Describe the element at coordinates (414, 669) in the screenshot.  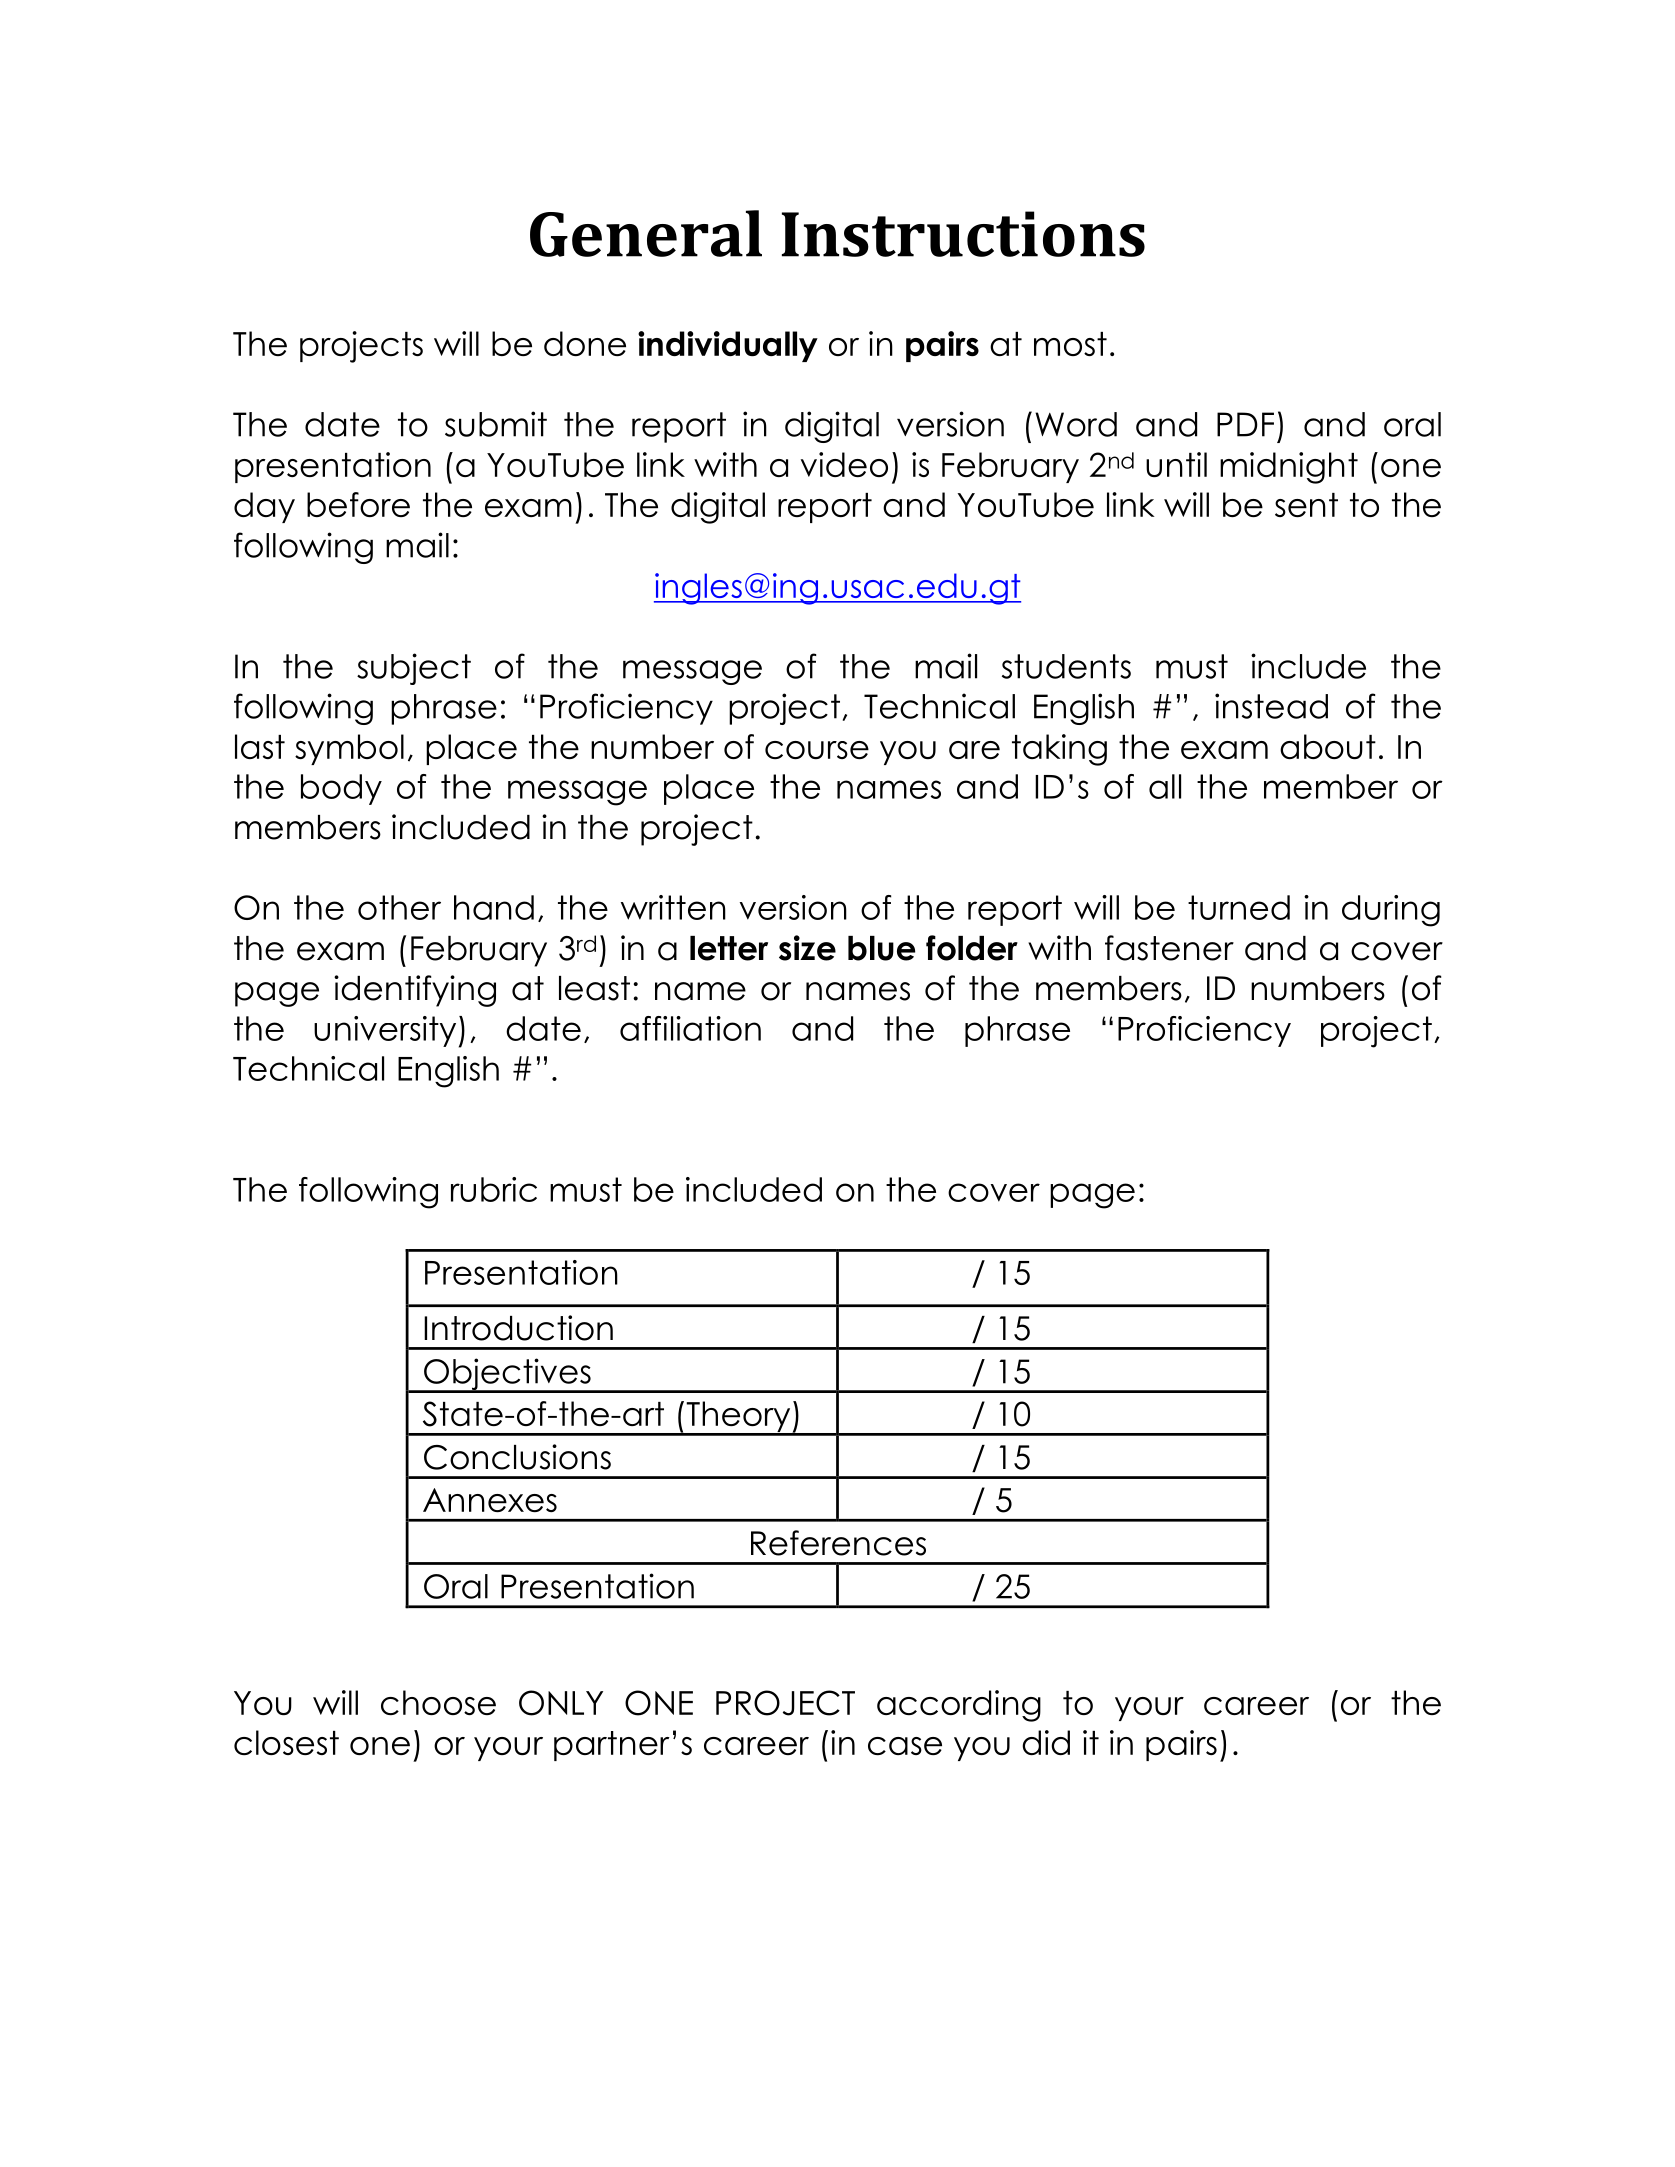
I see `subject` at that location.
